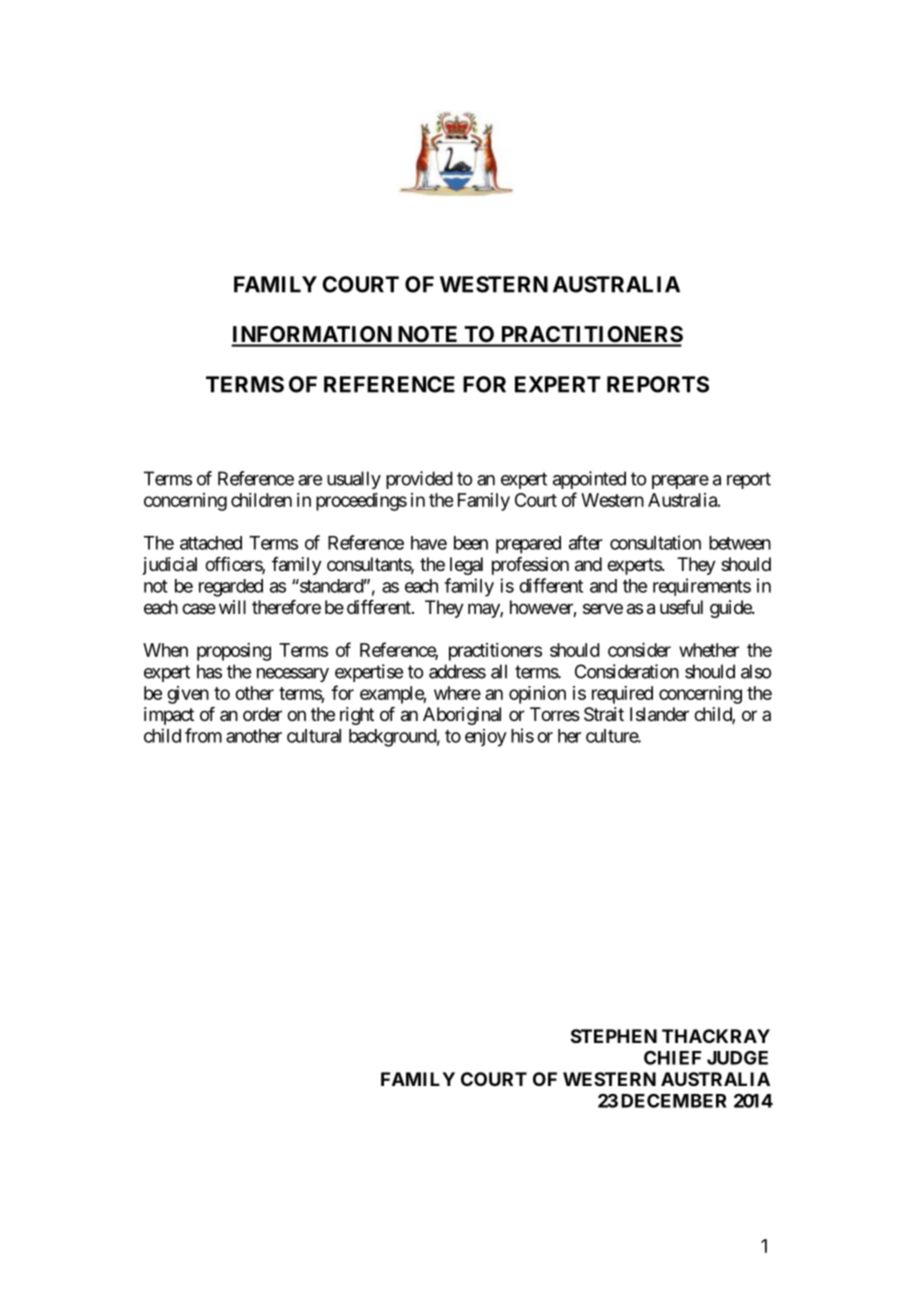 The width and height of the screenshot is (924, 1308). I want to click on Islander, so click(659, 714).
